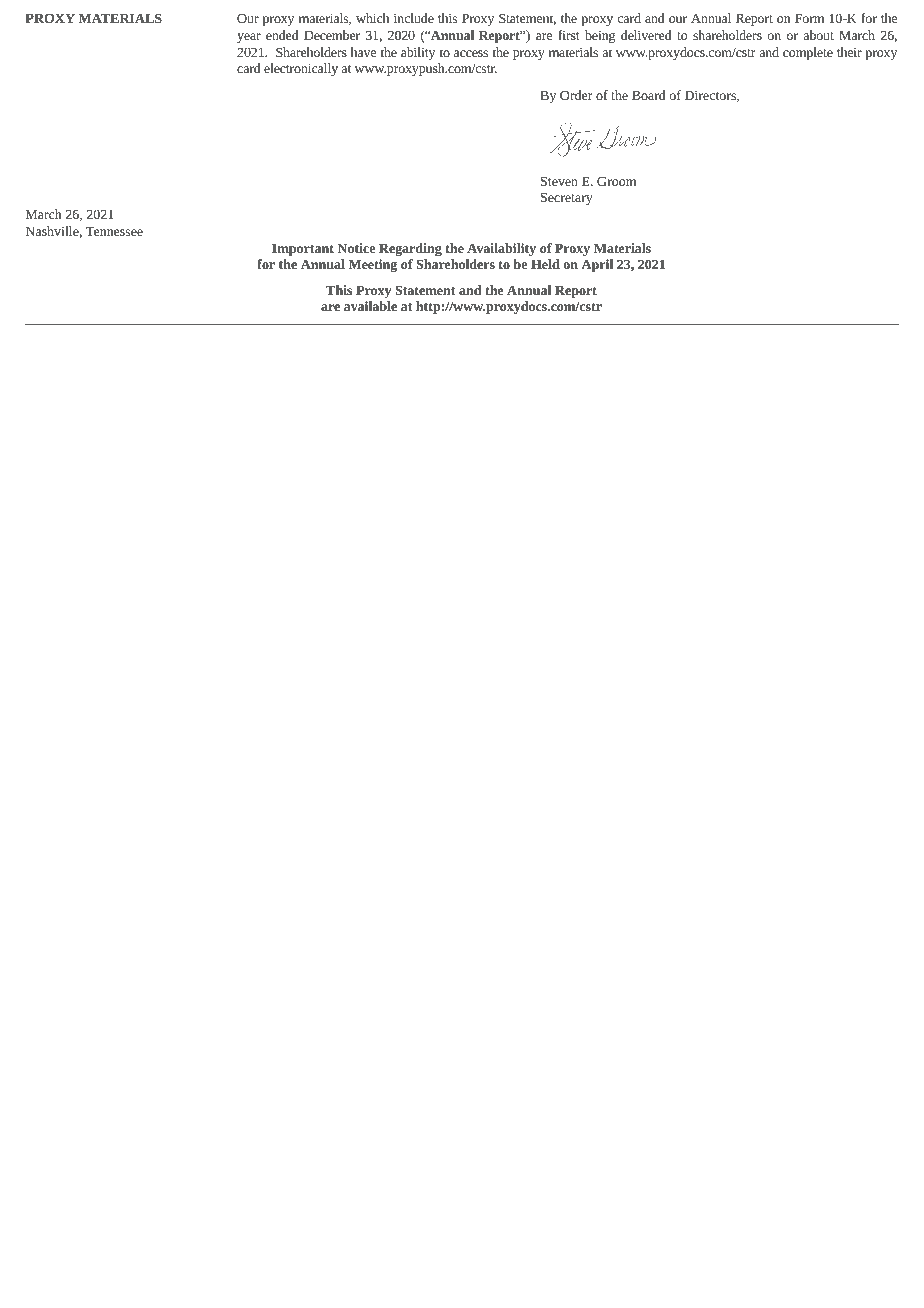  Describe the element at coordinates (559, 181) in the image. I see `Steven` at that location.
